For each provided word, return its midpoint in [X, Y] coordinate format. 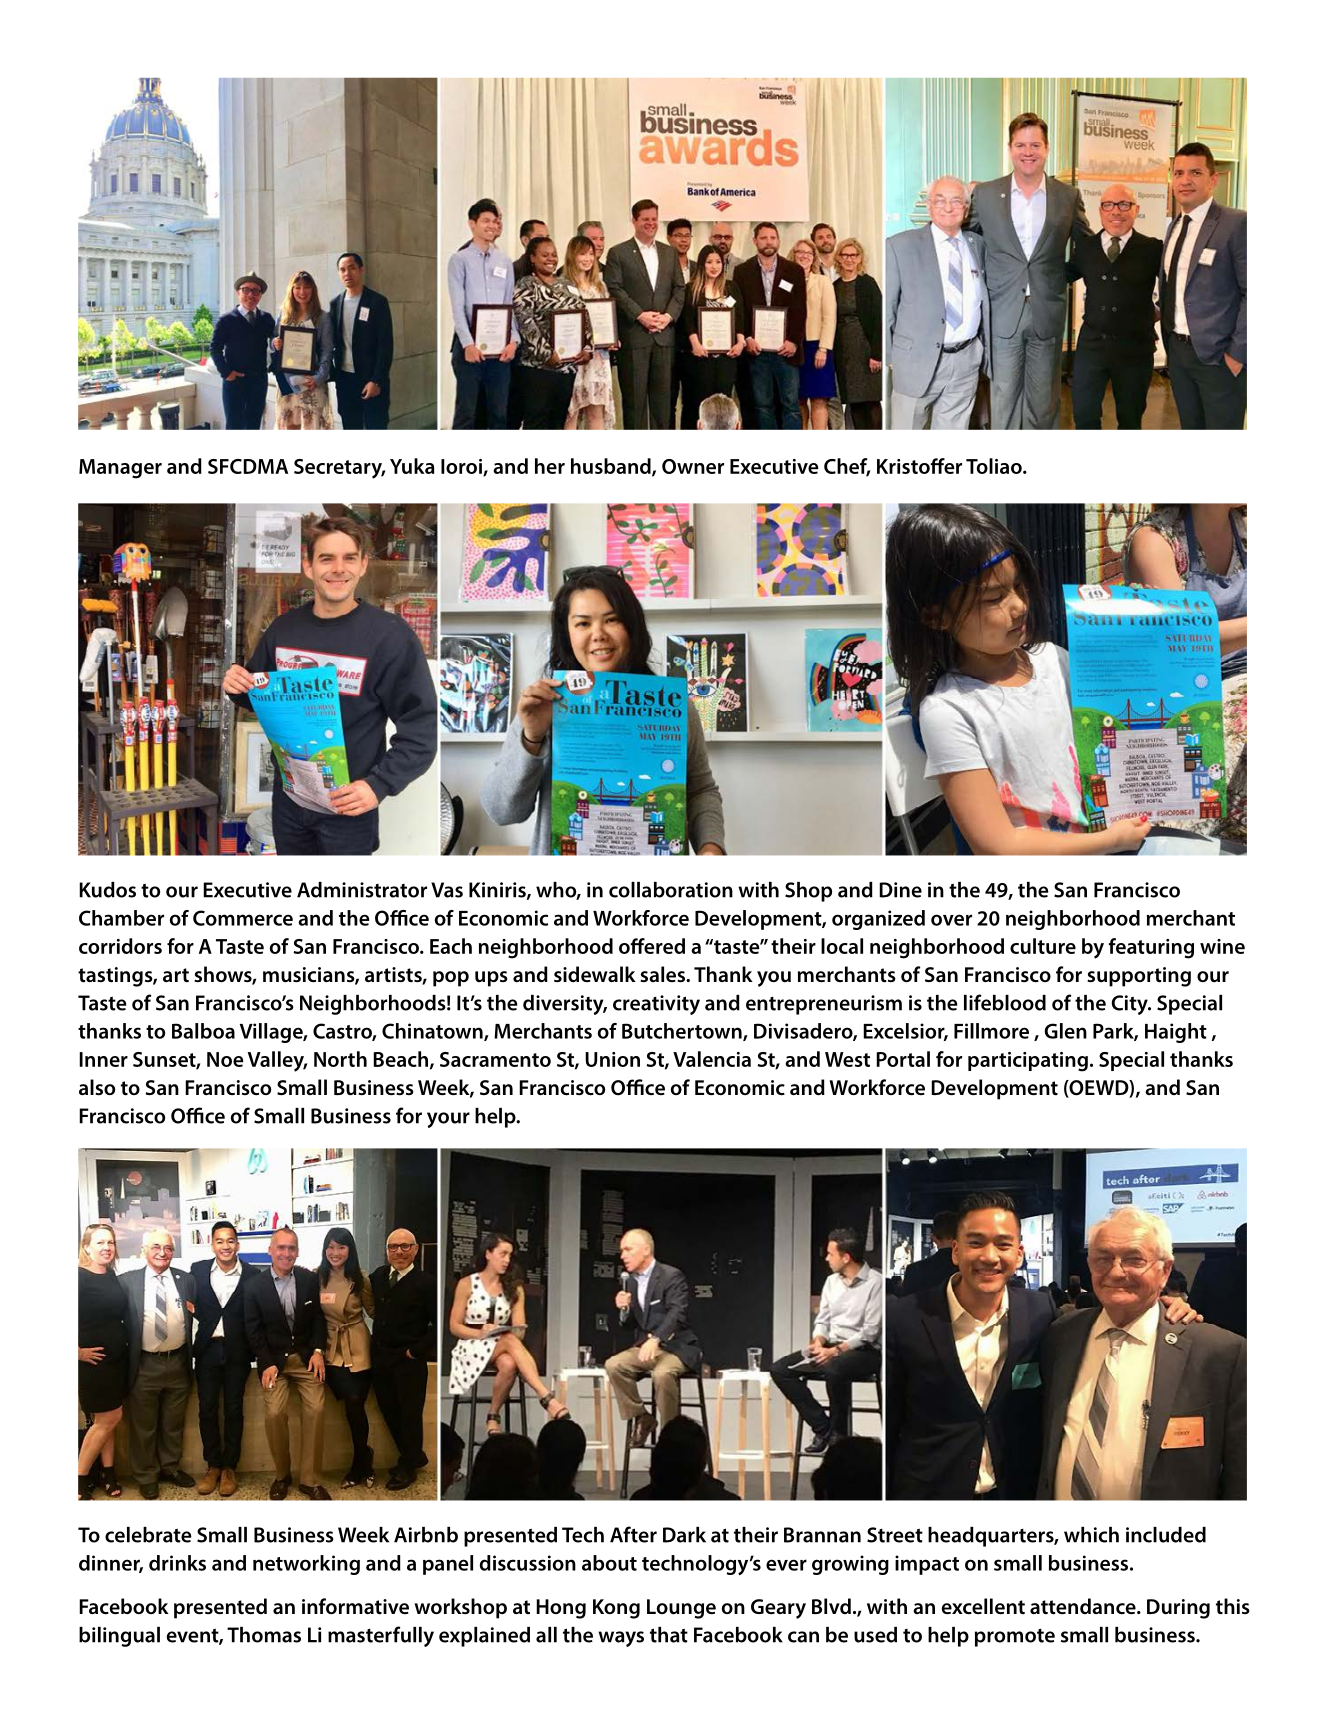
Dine [900, 890]
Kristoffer [919, 466]
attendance [1084, 1606]
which [1091, 1535]
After [633, 1534]
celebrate [148, 1535]
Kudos [107, 890]
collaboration [671, 890]
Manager [120, 469]
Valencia [712, 1059]
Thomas [264, 1635]
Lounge [681, 1609]
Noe [225, 1059]
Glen [1065, 1031]
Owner [693, 466]
